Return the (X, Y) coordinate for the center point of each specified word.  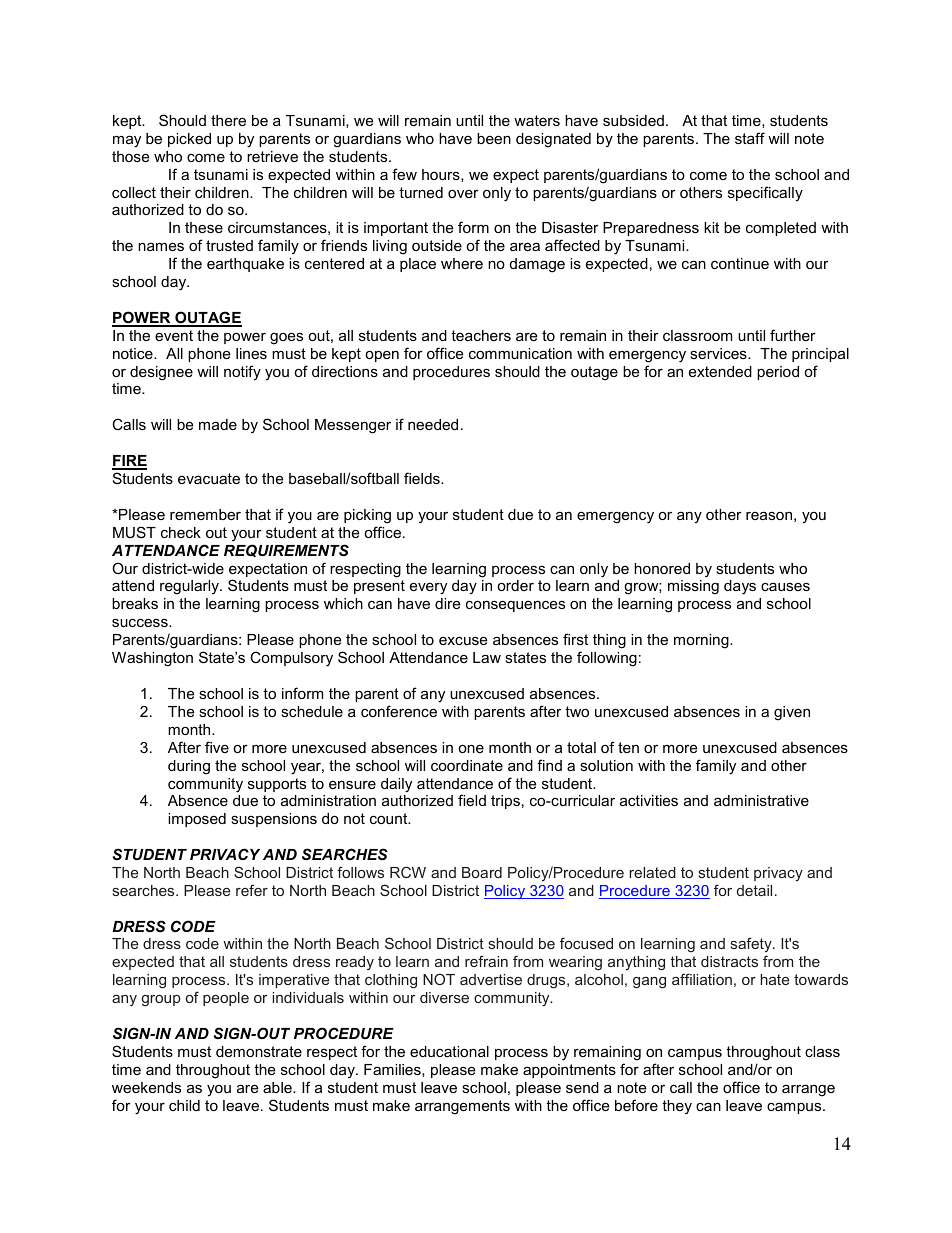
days (740, 587)
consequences (515, 606)
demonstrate (259, 1051)
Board (482, 872)
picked (189, 140)
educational (449, 1051)
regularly (191, 587)
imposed (197, 820)
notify (242, 373)
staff (750, 138)
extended (720, 371)
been (494, 138)
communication (520, 353)
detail (754, 890)
